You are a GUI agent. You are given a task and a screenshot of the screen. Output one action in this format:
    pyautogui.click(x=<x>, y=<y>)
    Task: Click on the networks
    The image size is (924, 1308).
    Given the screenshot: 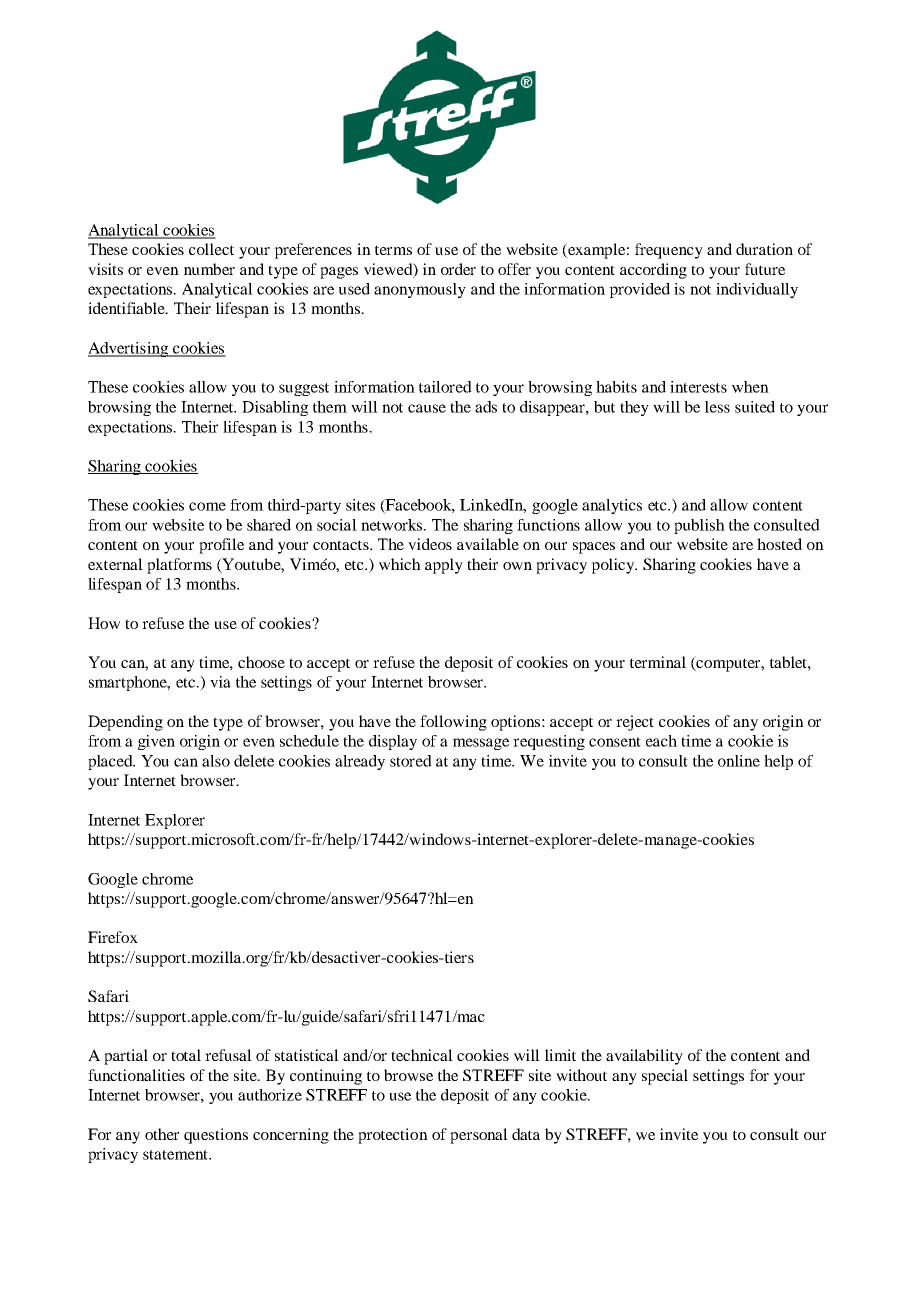 What is the action you would take?
    pyautogui.click(x=393, y=525)
